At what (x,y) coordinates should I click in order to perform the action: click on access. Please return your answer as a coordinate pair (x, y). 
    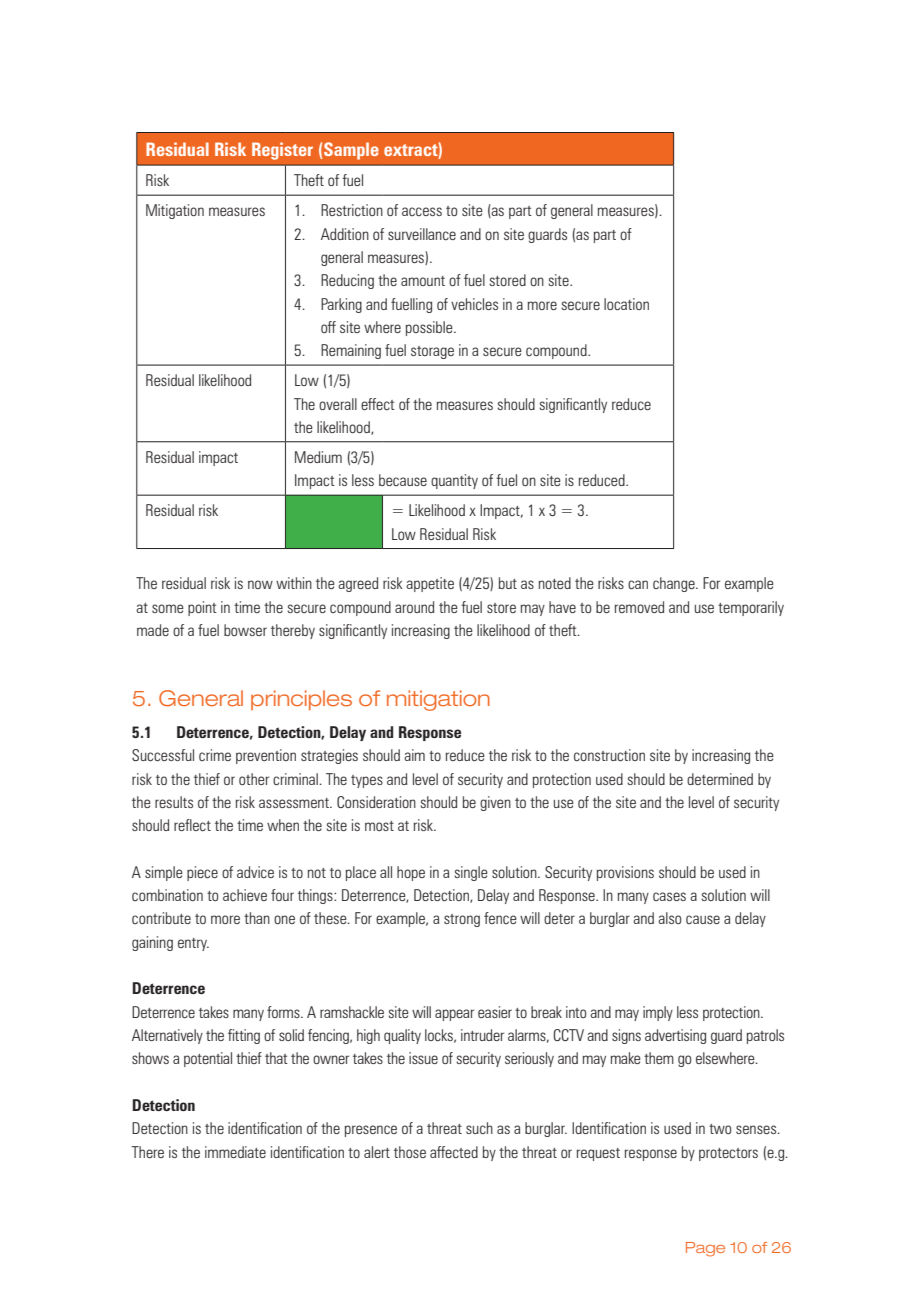
    Looking at the image, I should click on (422, 212).
